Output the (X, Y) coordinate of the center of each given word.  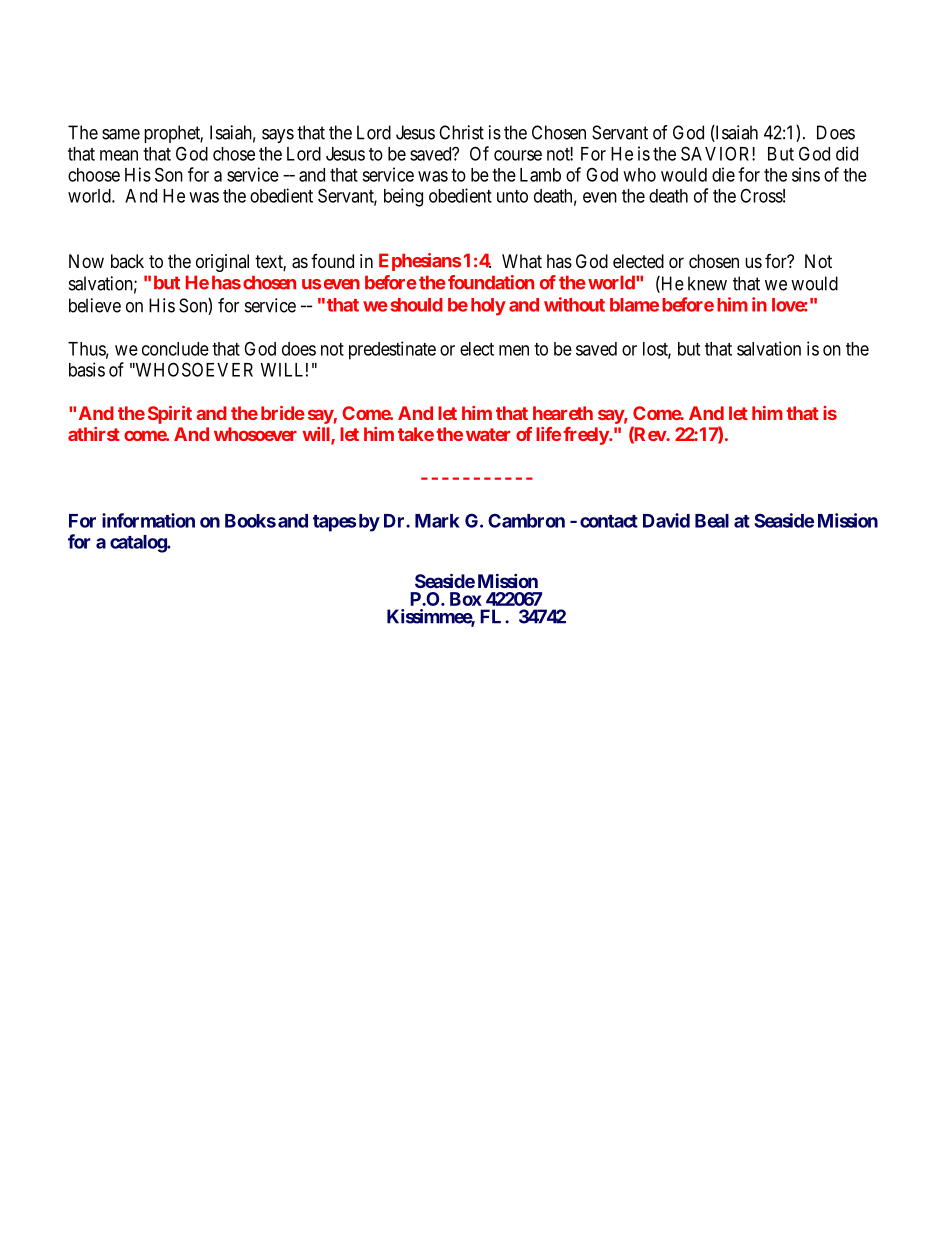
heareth (563, 413)
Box (466, 599)
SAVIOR (717, 153)
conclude (175, 349)
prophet (173, 134)
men (514, 350)
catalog (139, 544)
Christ (461, 132)
